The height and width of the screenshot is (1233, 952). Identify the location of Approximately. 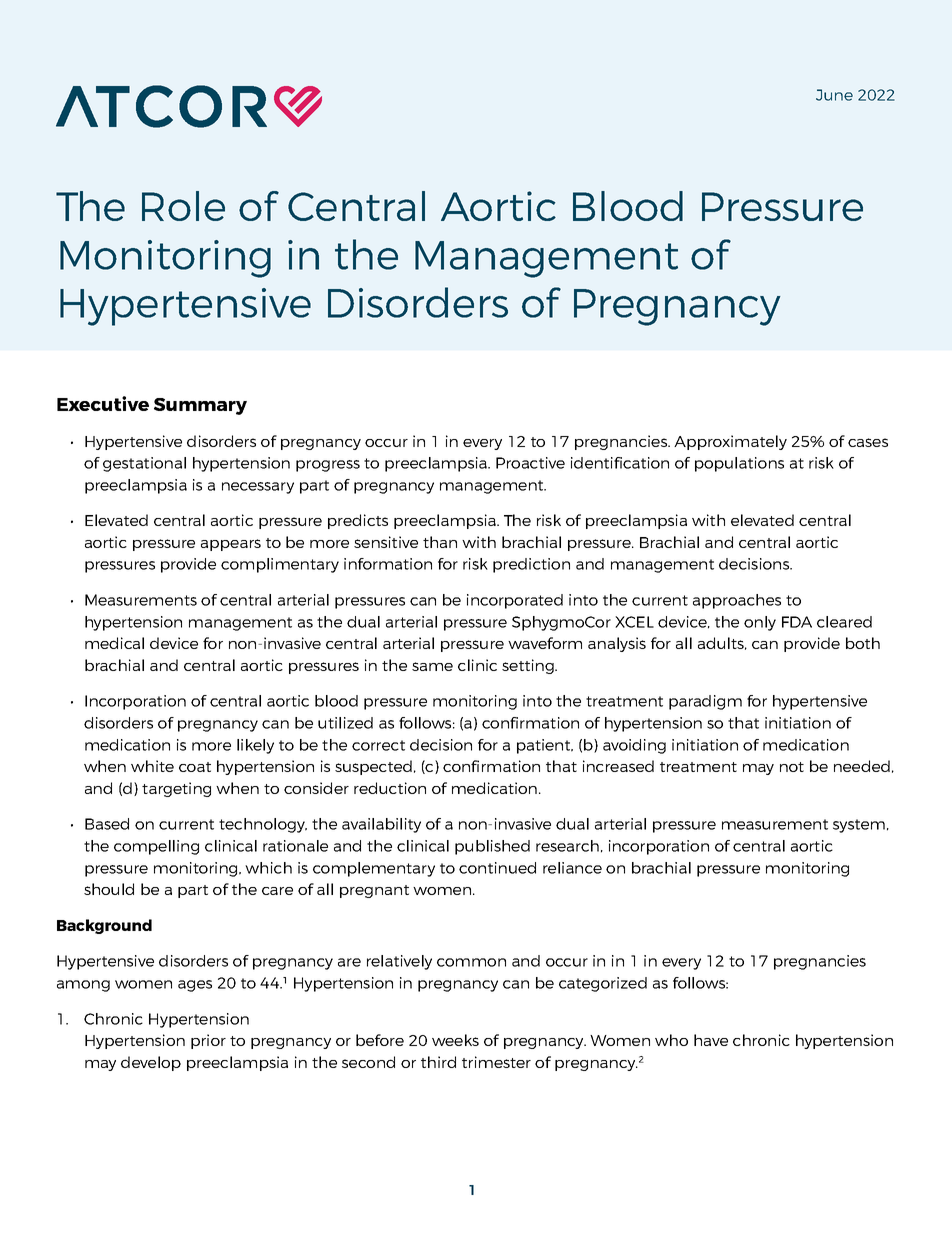
(730, 442).
